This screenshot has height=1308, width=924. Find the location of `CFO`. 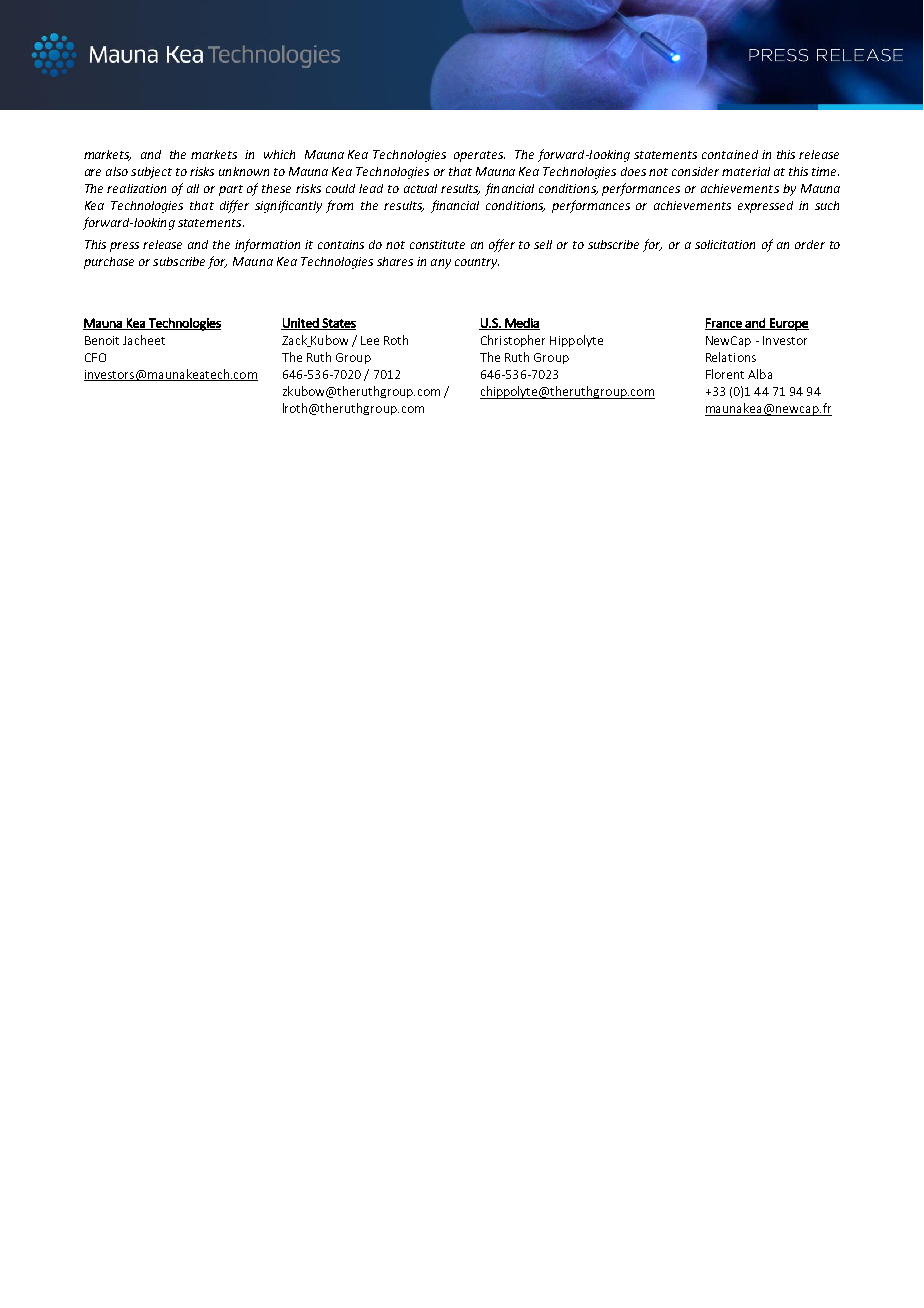

CFO is located at coordinates (95, 357).
